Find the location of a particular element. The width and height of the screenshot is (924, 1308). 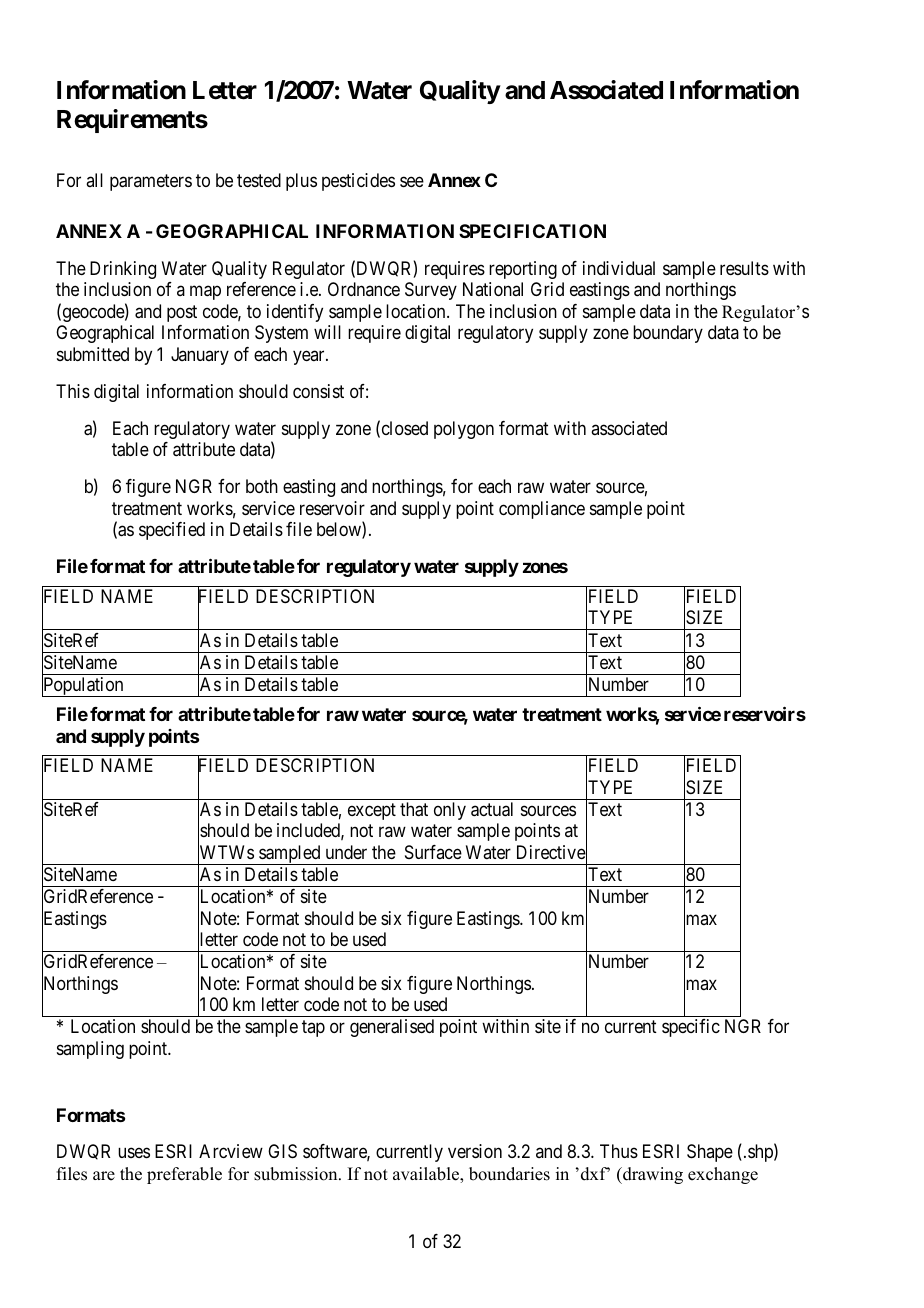

polygon is located at coordinates (464, 430).
